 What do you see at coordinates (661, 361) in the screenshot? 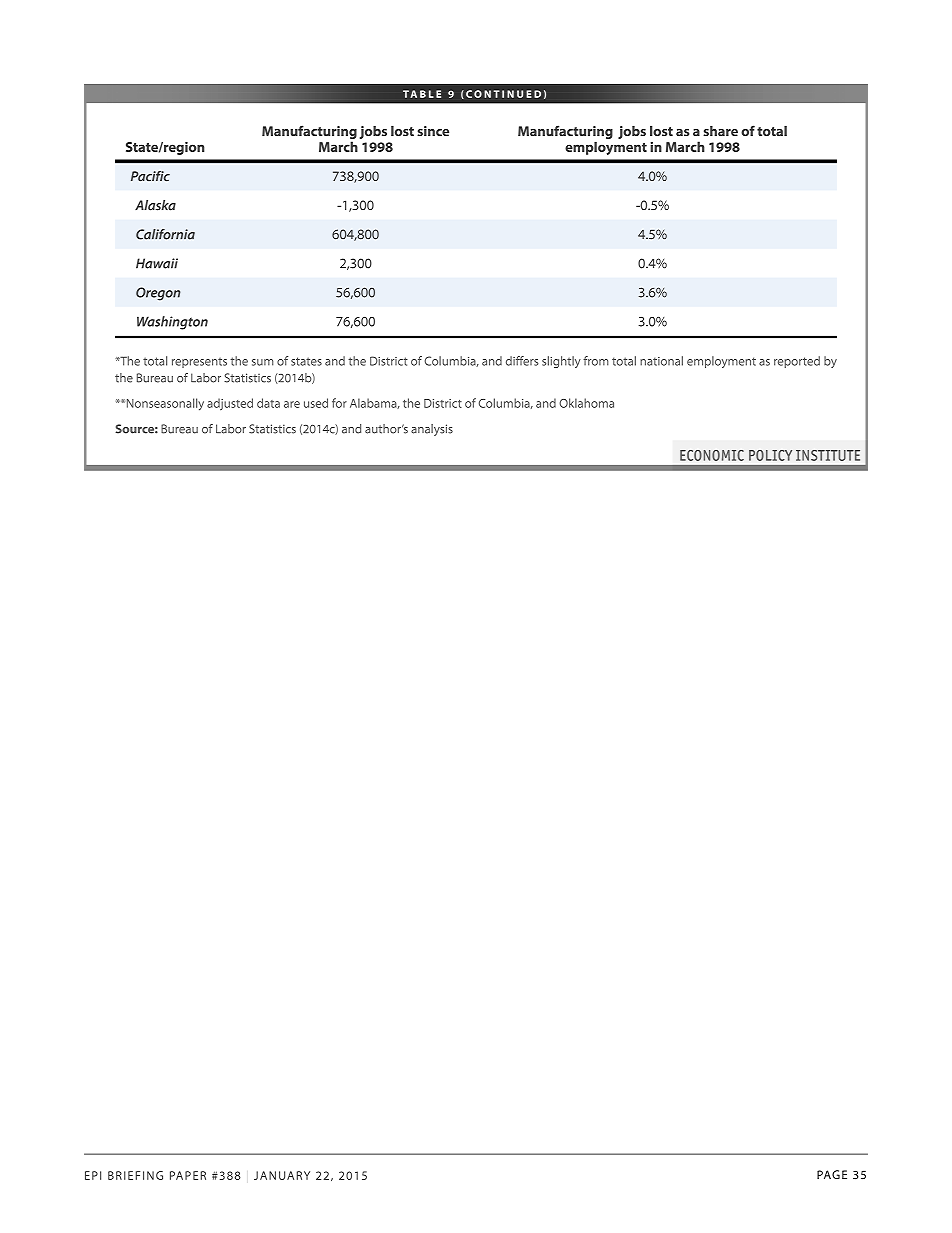
I see `national` at bounding box center [661, 361].
